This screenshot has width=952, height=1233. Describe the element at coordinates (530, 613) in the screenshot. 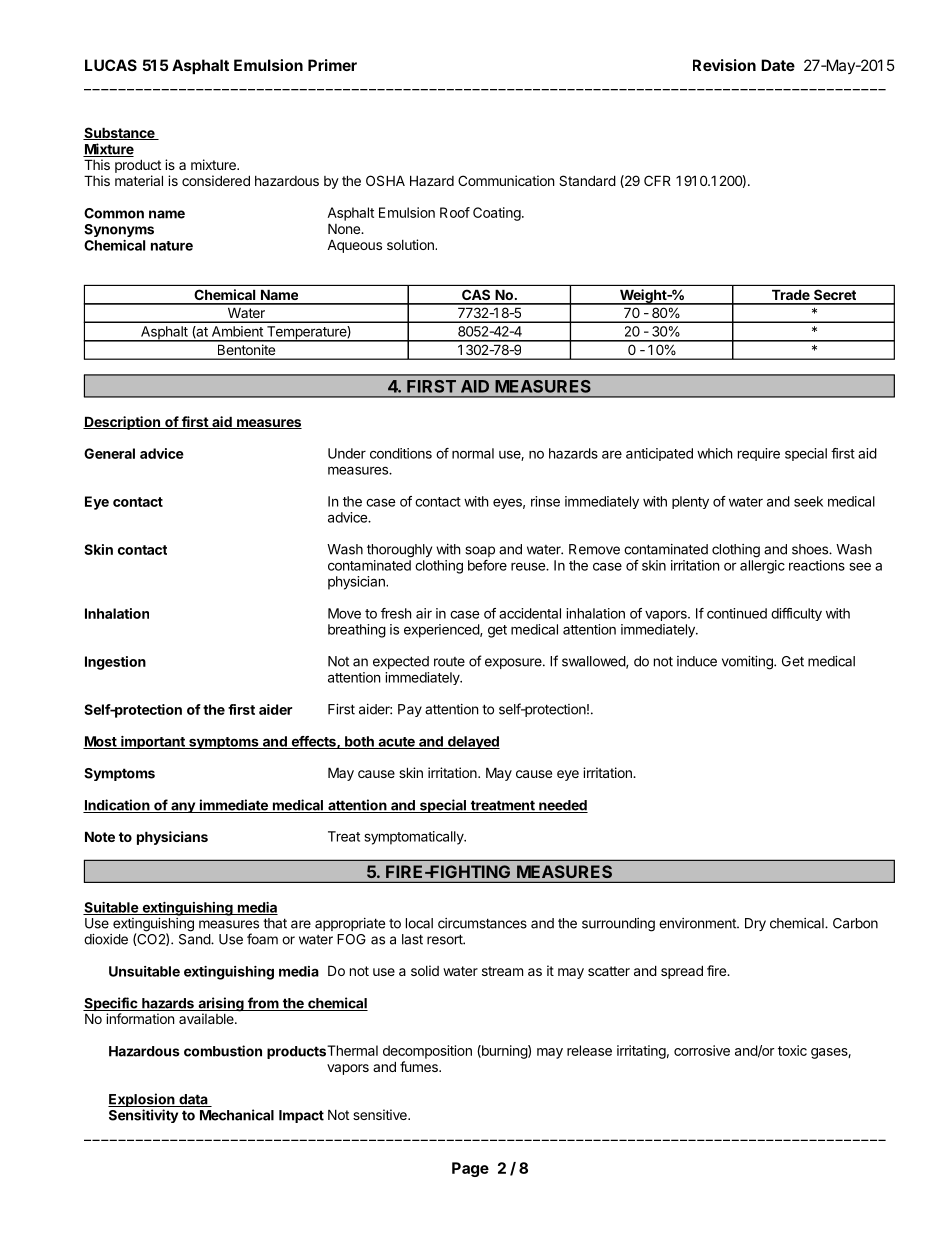

I see `accidental` at that location.
